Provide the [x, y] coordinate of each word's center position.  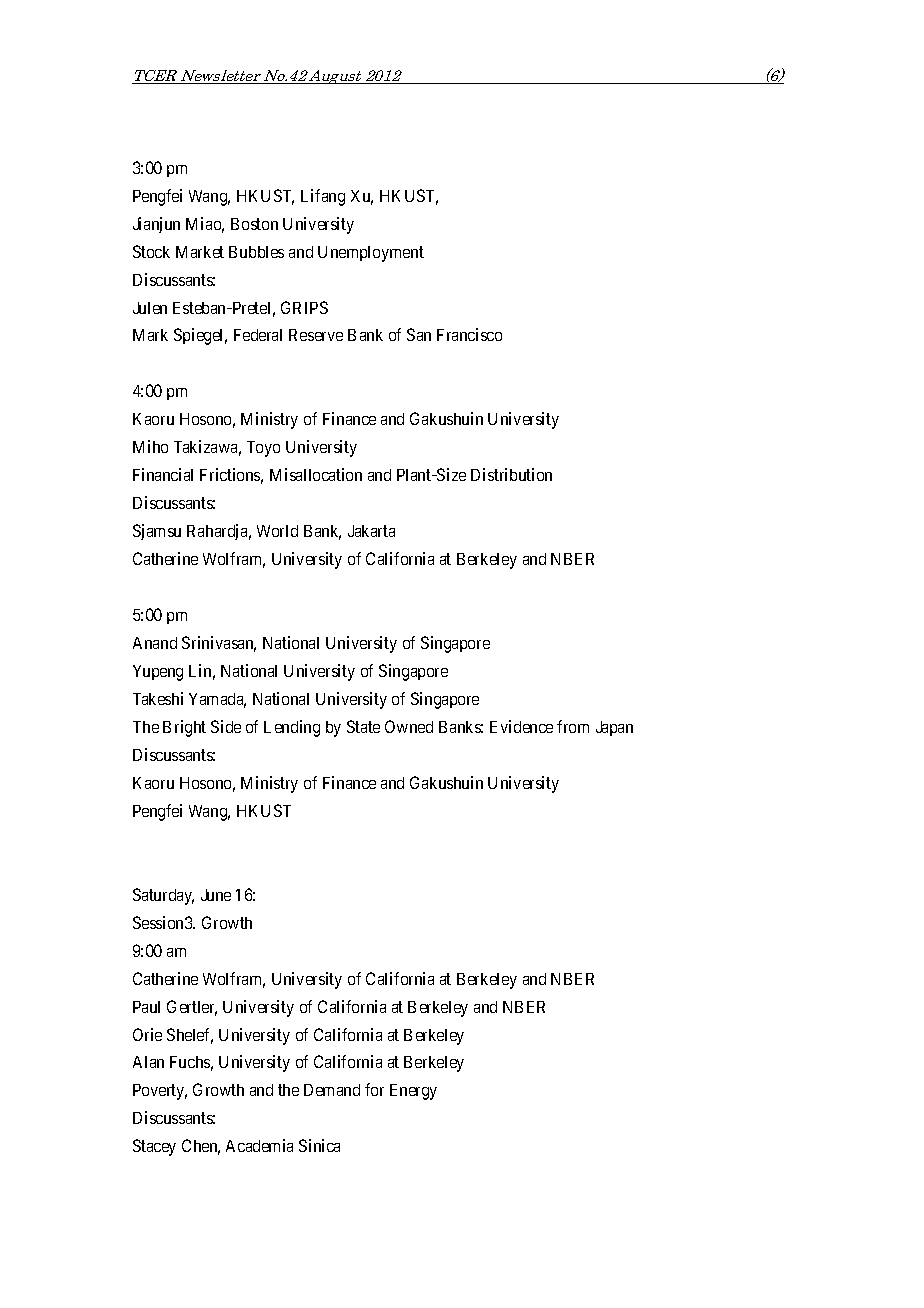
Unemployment [371, 254]
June [216, 895]
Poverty [160, 1092]
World [277, 531]
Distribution [511, 474]
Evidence [521, 726]
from [573, 726]
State [363, 726]
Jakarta [371, 531]
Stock [151, 251]
